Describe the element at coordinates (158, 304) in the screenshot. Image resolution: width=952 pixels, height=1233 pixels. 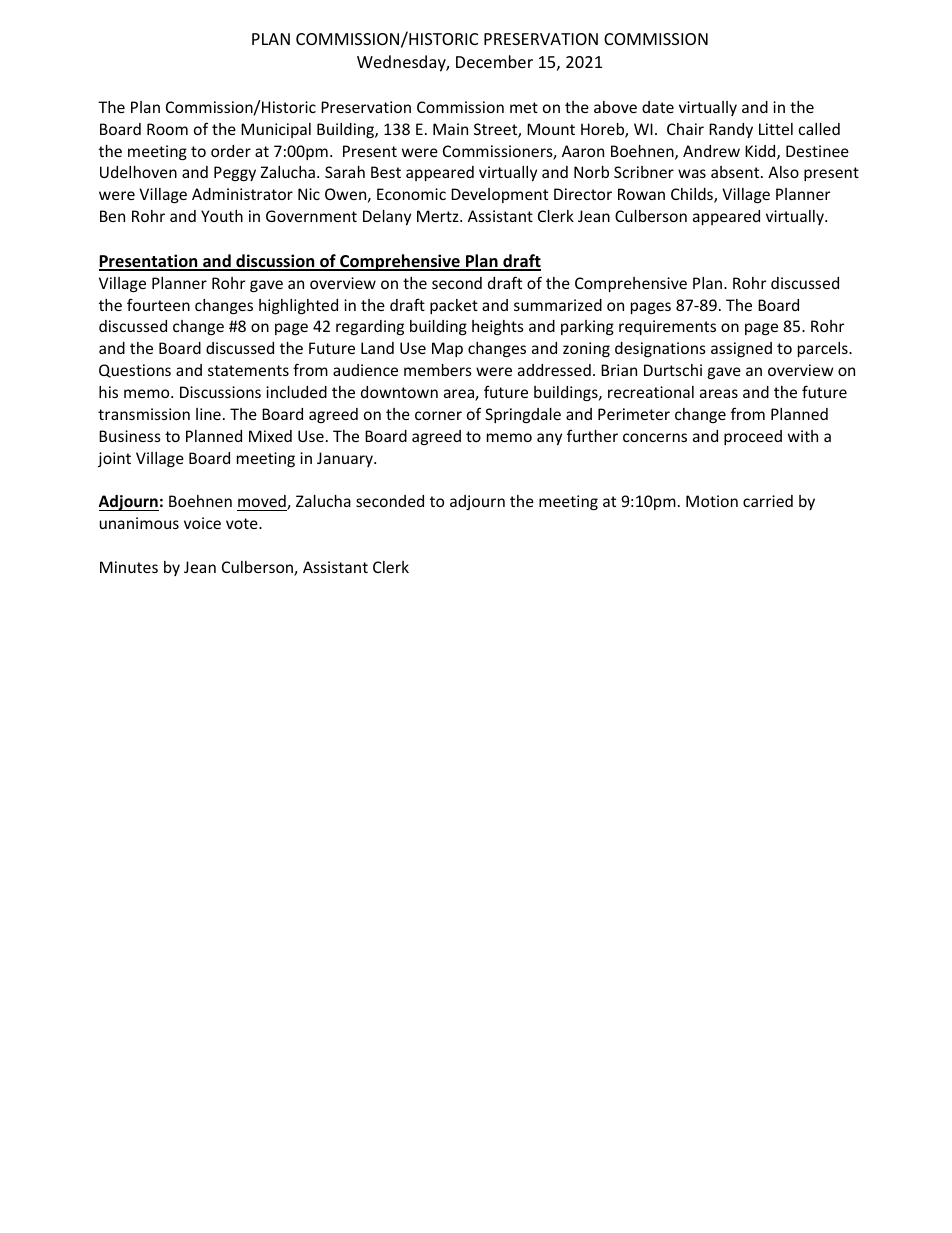
I see `fourteen` at that location.
